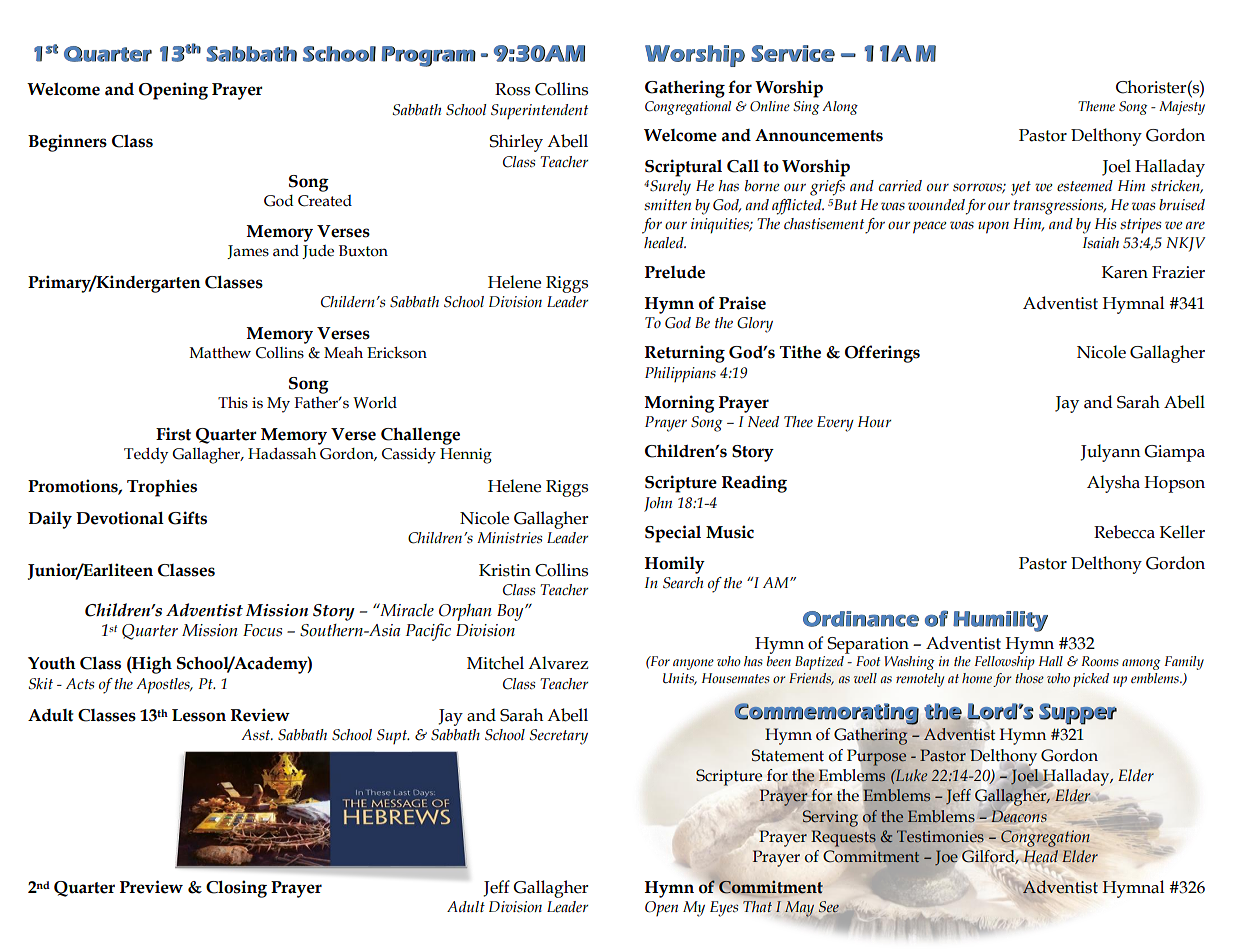  Describe the element at coordinates (675, 272) in the screenshot. I see `Prelude` at that location.
